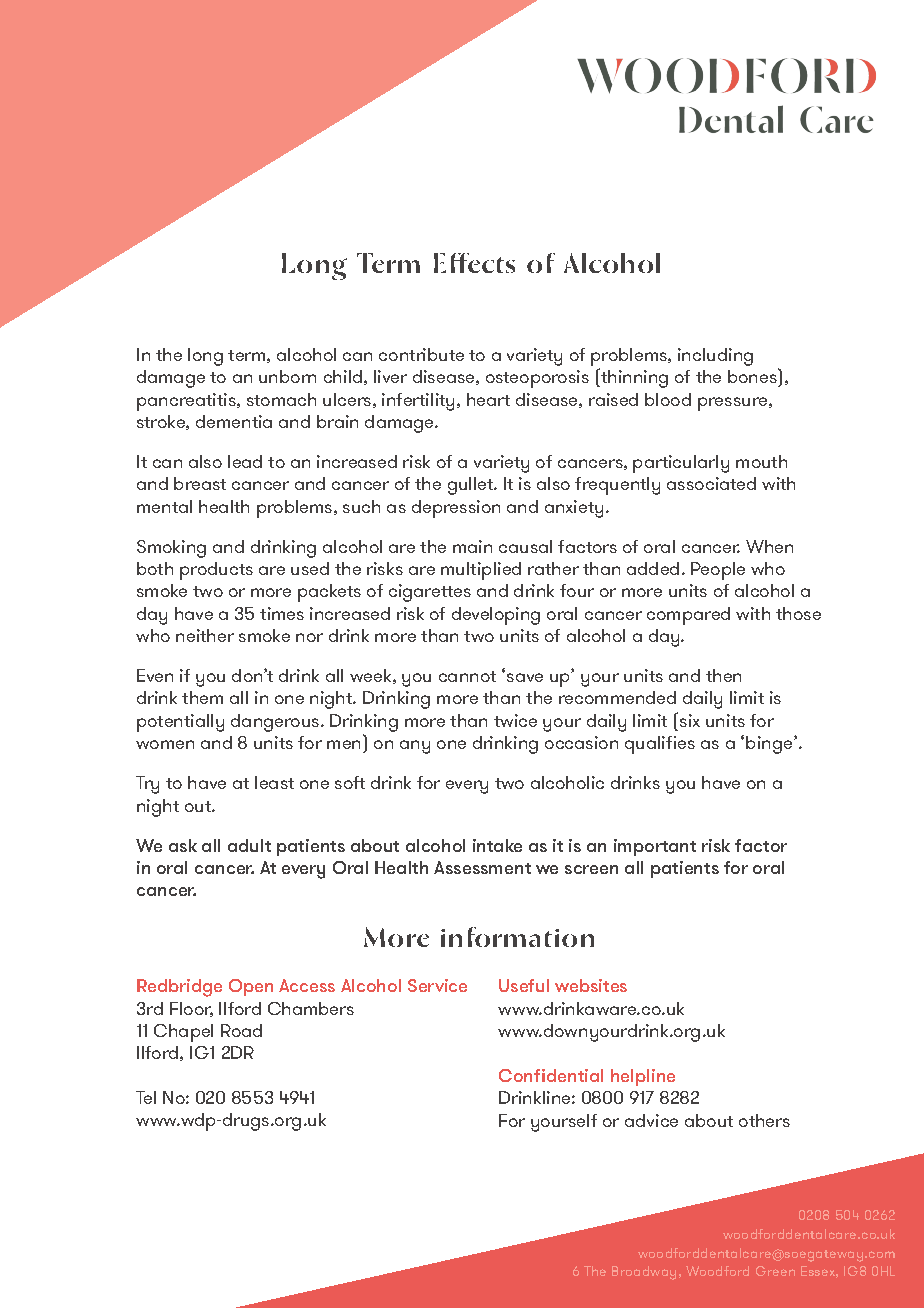 The width and height of the page is (924, 1308). I want to click on any, so click(415, 747).
